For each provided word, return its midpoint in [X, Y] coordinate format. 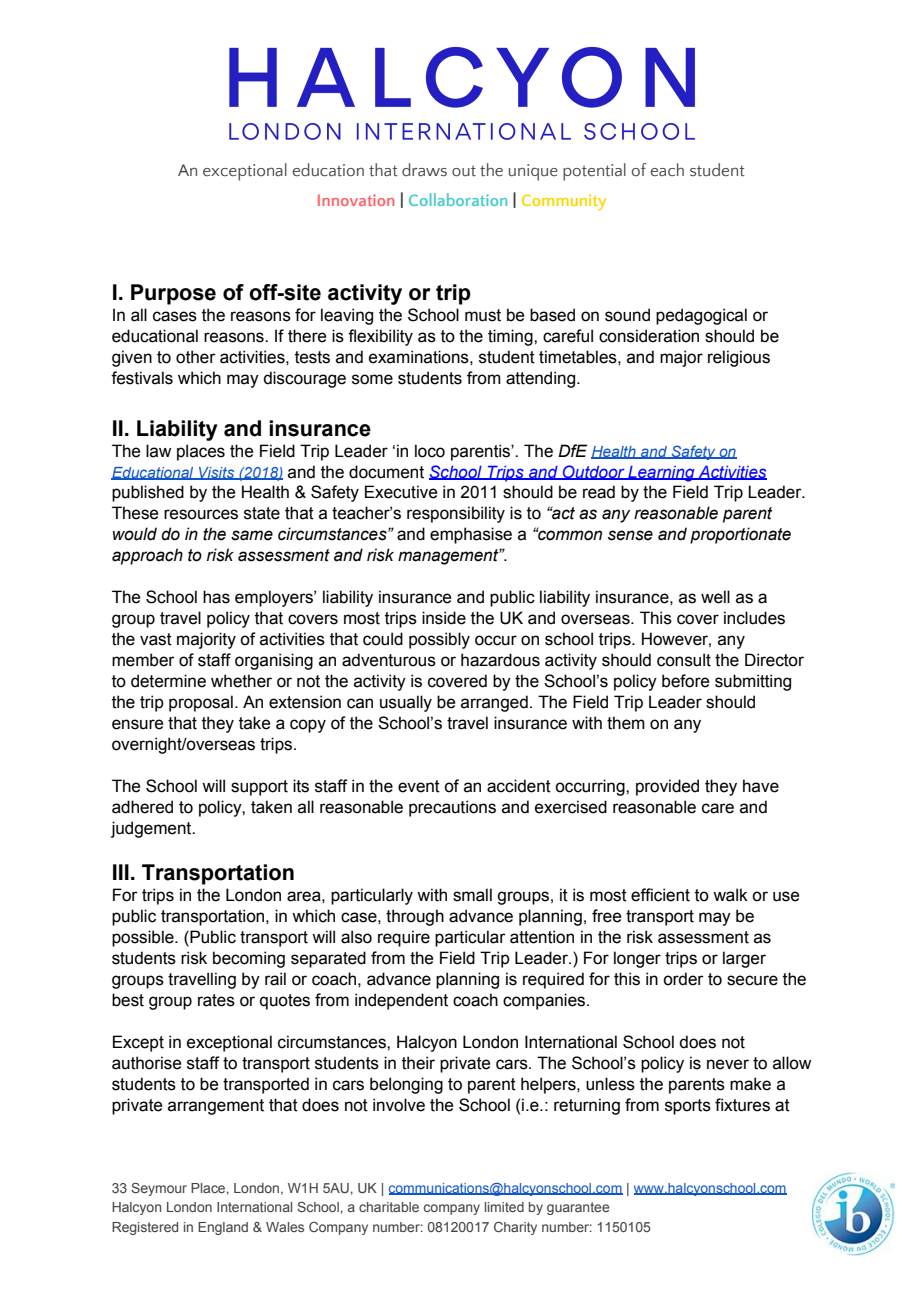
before [685, 681]
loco [430, 451]
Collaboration [458, 199]
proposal [201, 703]
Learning [661, 474]
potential [594, 172]
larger [744, 959]
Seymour [159, 1189]
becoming [249, 959]
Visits [217, 473]
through [415, 917]
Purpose [173, 294]
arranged [494, 703]
